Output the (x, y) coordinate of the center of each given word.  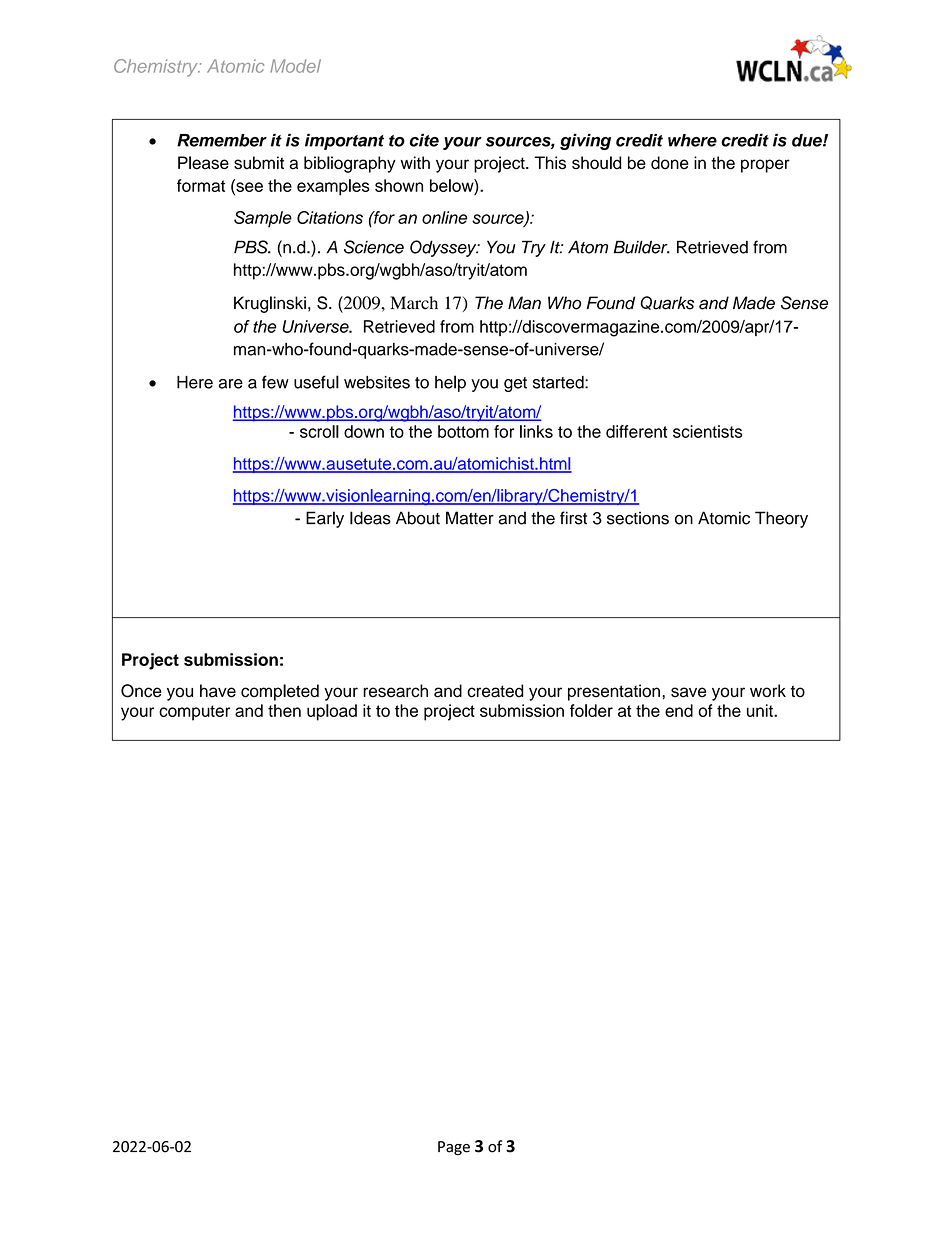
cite (424, 140)
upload (332, 712)
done (670, 163)
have (218, 691)
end (679, 710)
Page (454, 1148)
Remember (222, 140)
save (688, 692)
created (495, 691)
